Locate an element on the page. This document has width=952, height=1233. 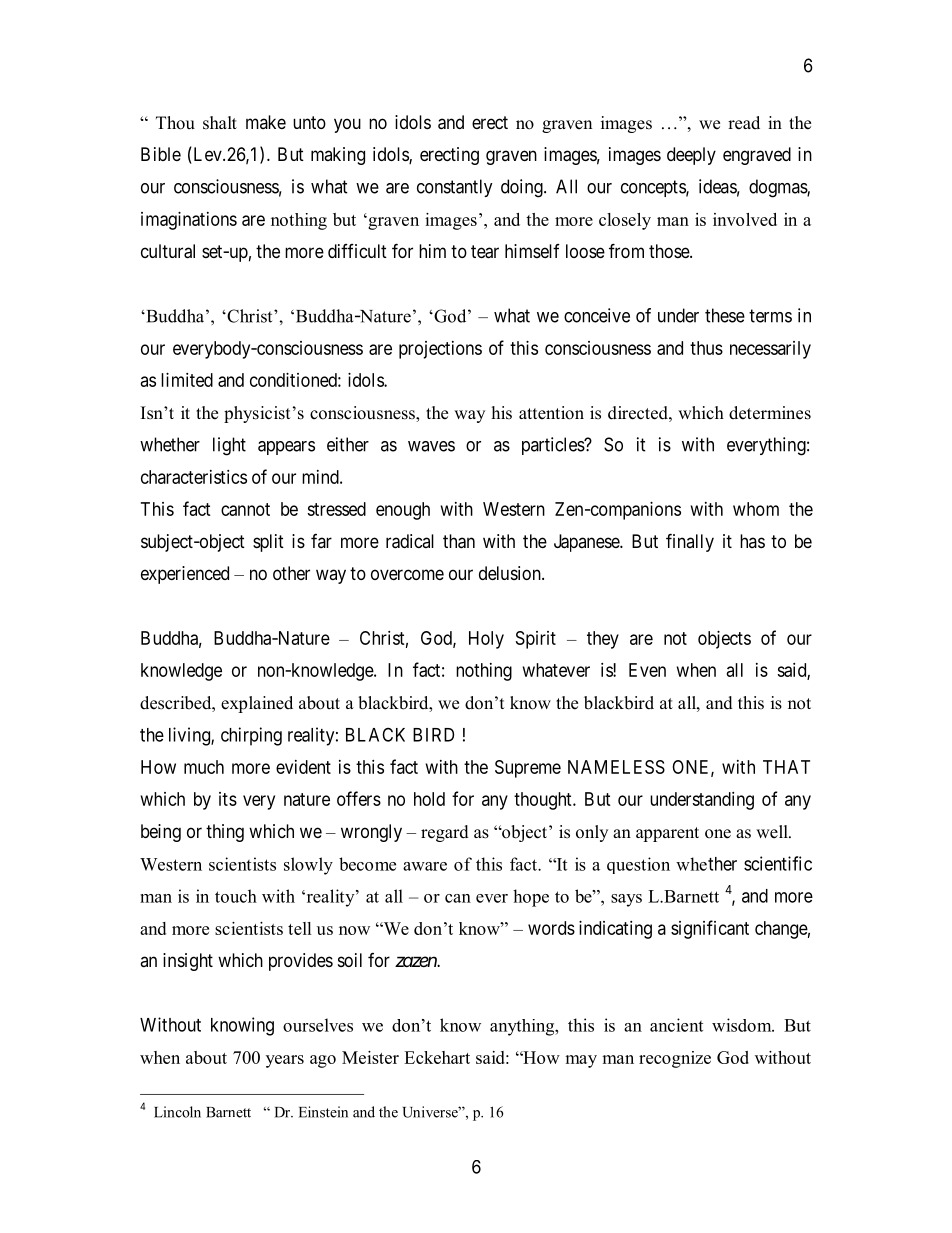
years is located at coordinates (285, 1061).
